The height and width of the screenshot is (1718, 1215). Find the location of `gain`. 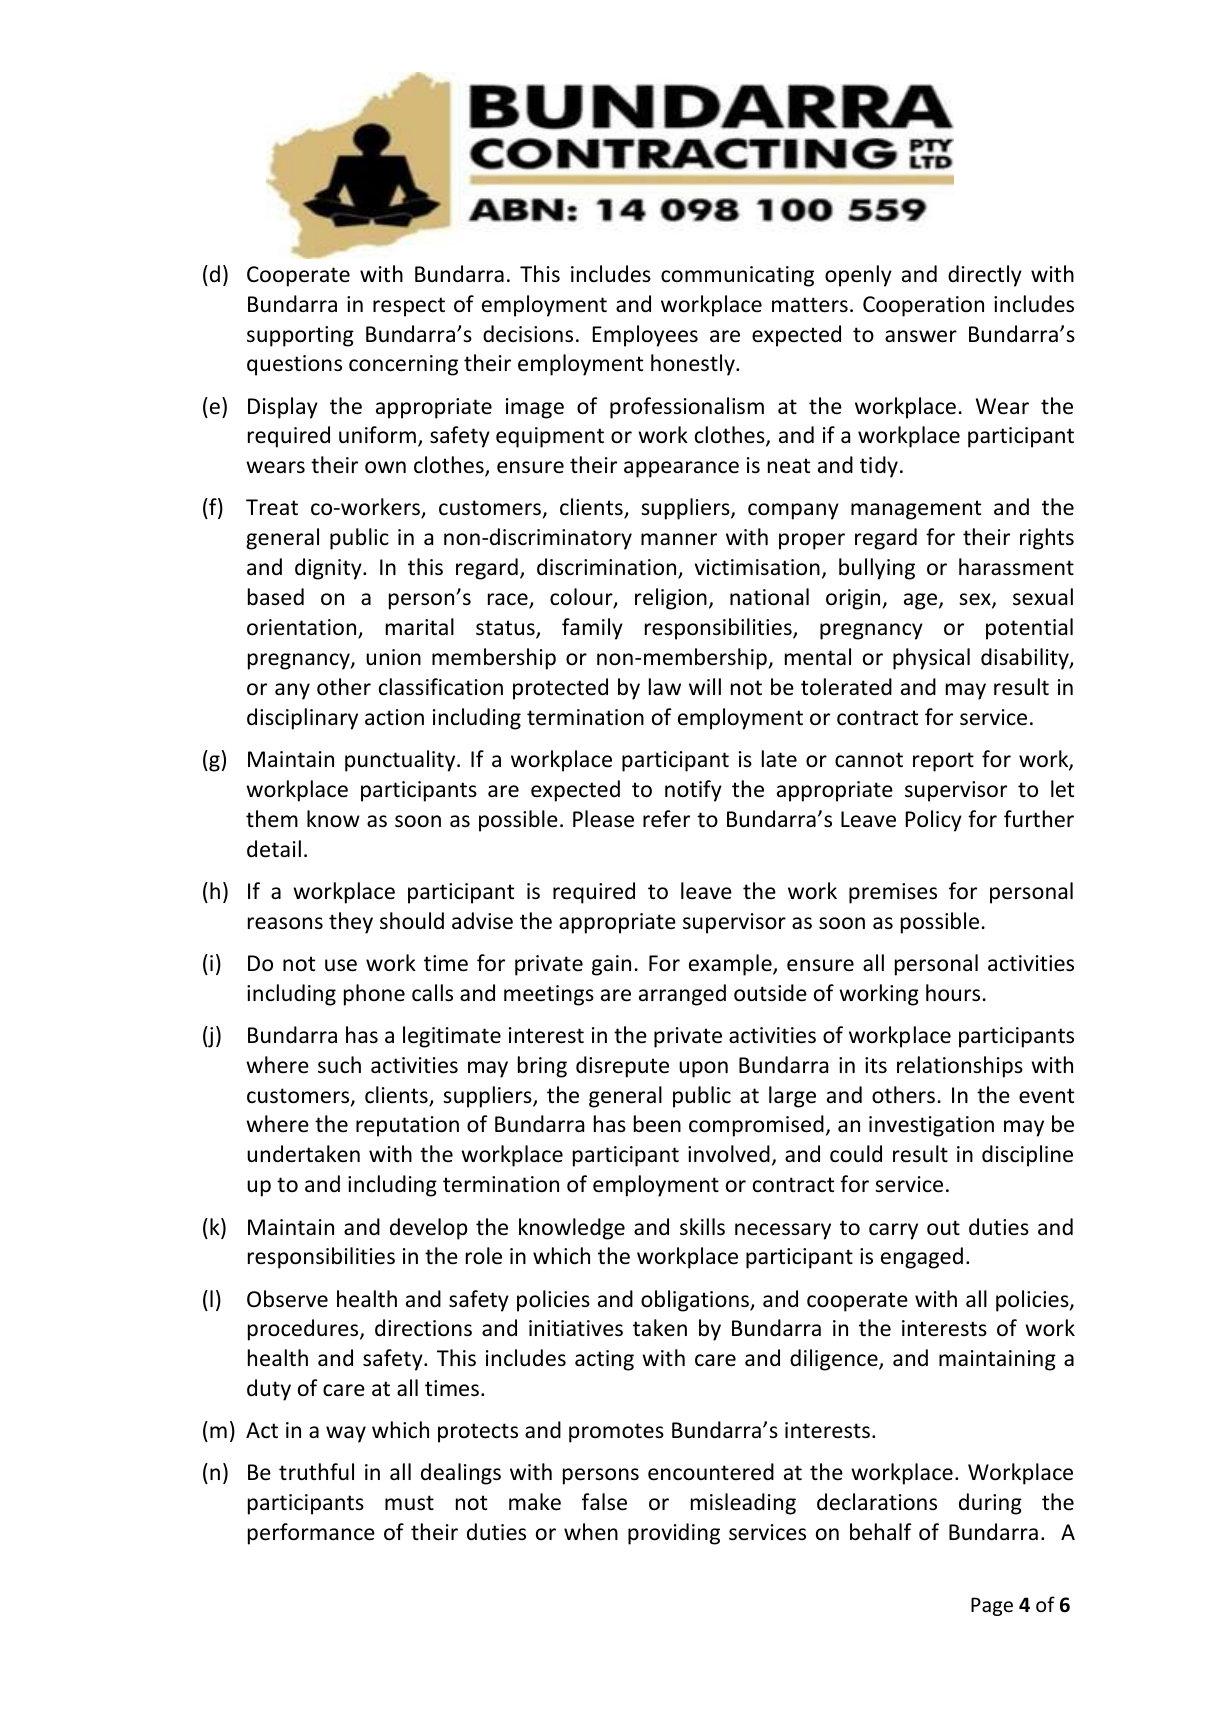

gain is located at coordinates (611, 965).
